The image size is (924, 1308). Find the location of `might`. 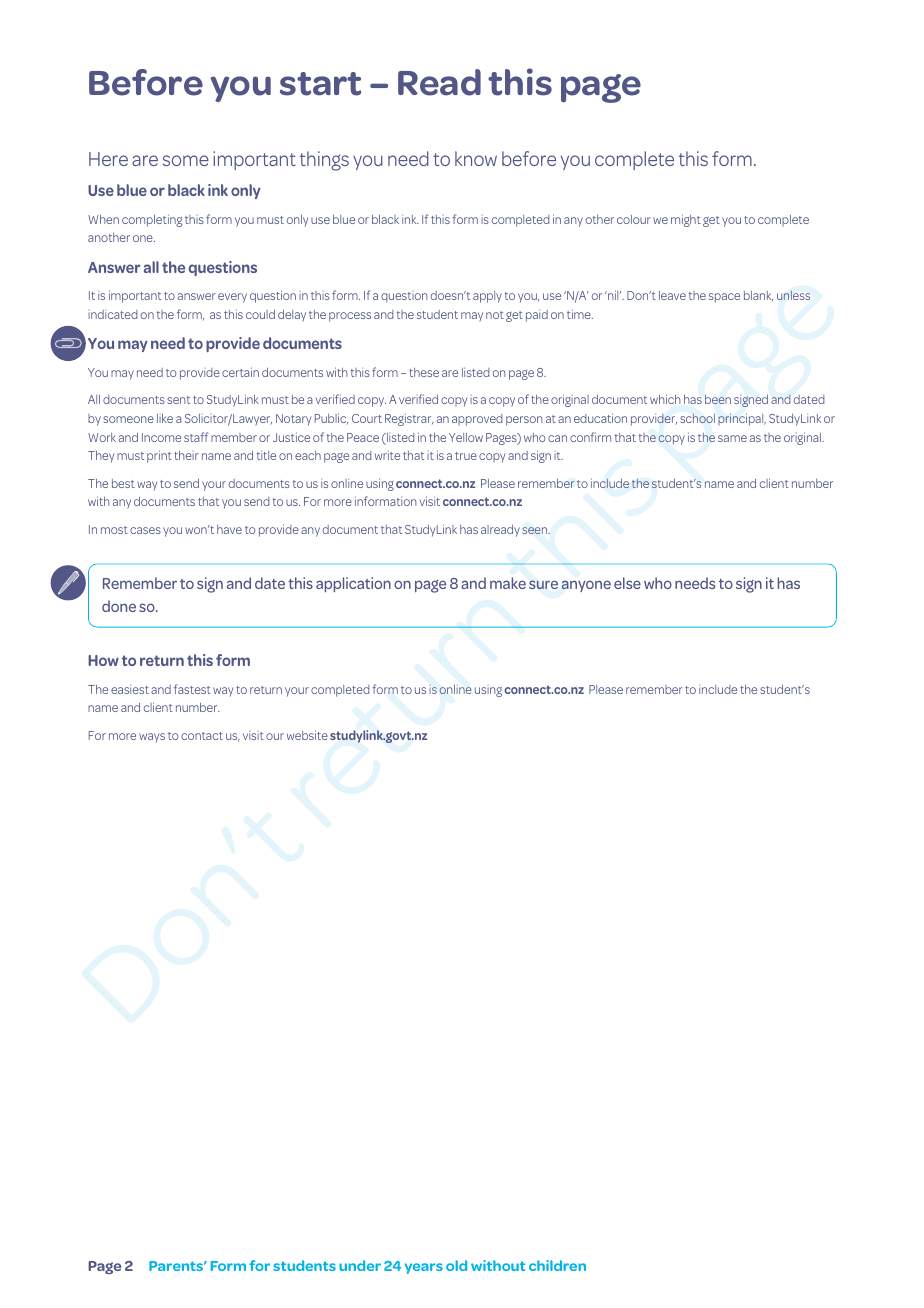

might is located at coordinates (686, 220).
